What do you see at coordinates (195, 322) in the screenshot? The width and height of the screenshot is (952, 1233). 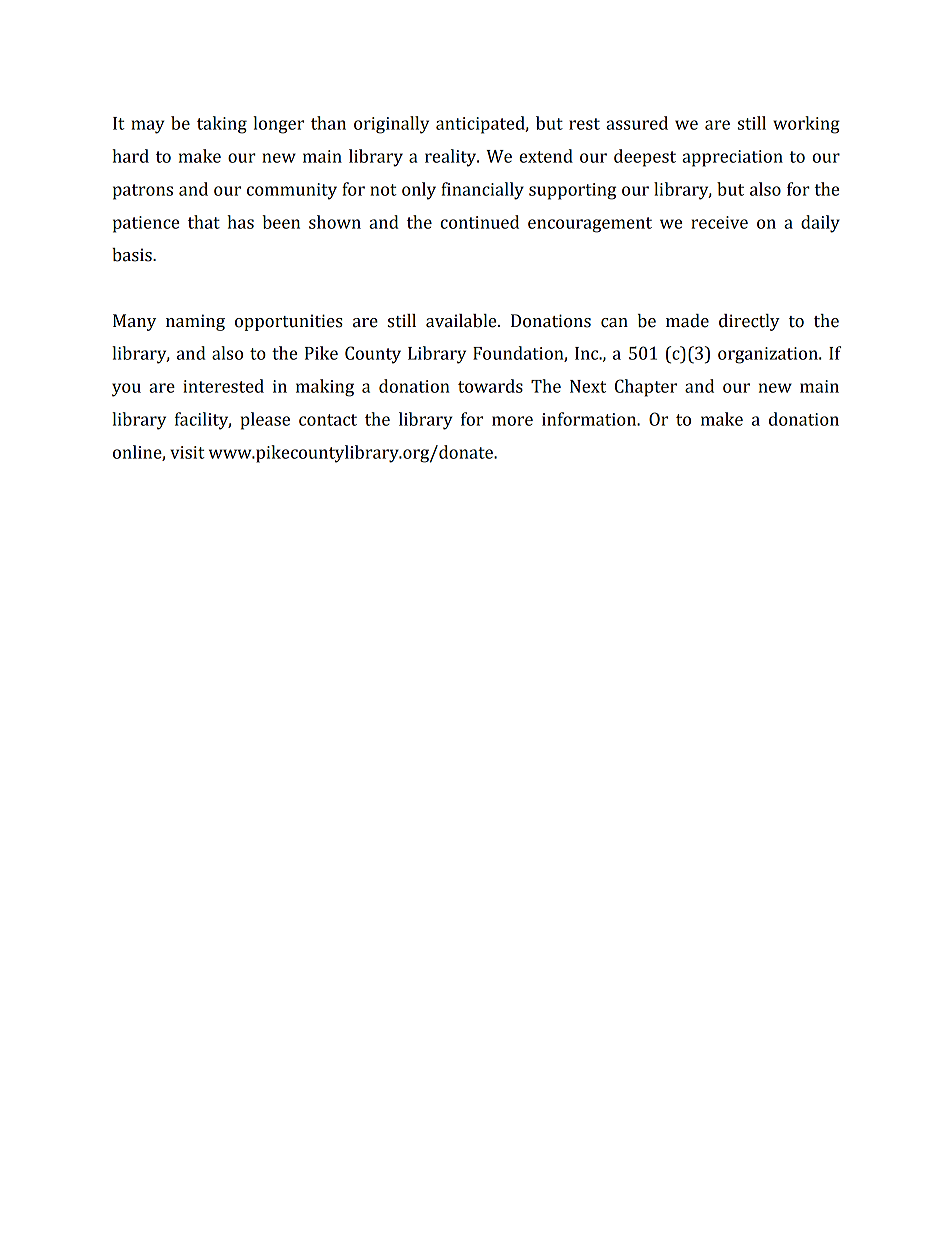 I see `naming` at bounding box center [195, 322].
